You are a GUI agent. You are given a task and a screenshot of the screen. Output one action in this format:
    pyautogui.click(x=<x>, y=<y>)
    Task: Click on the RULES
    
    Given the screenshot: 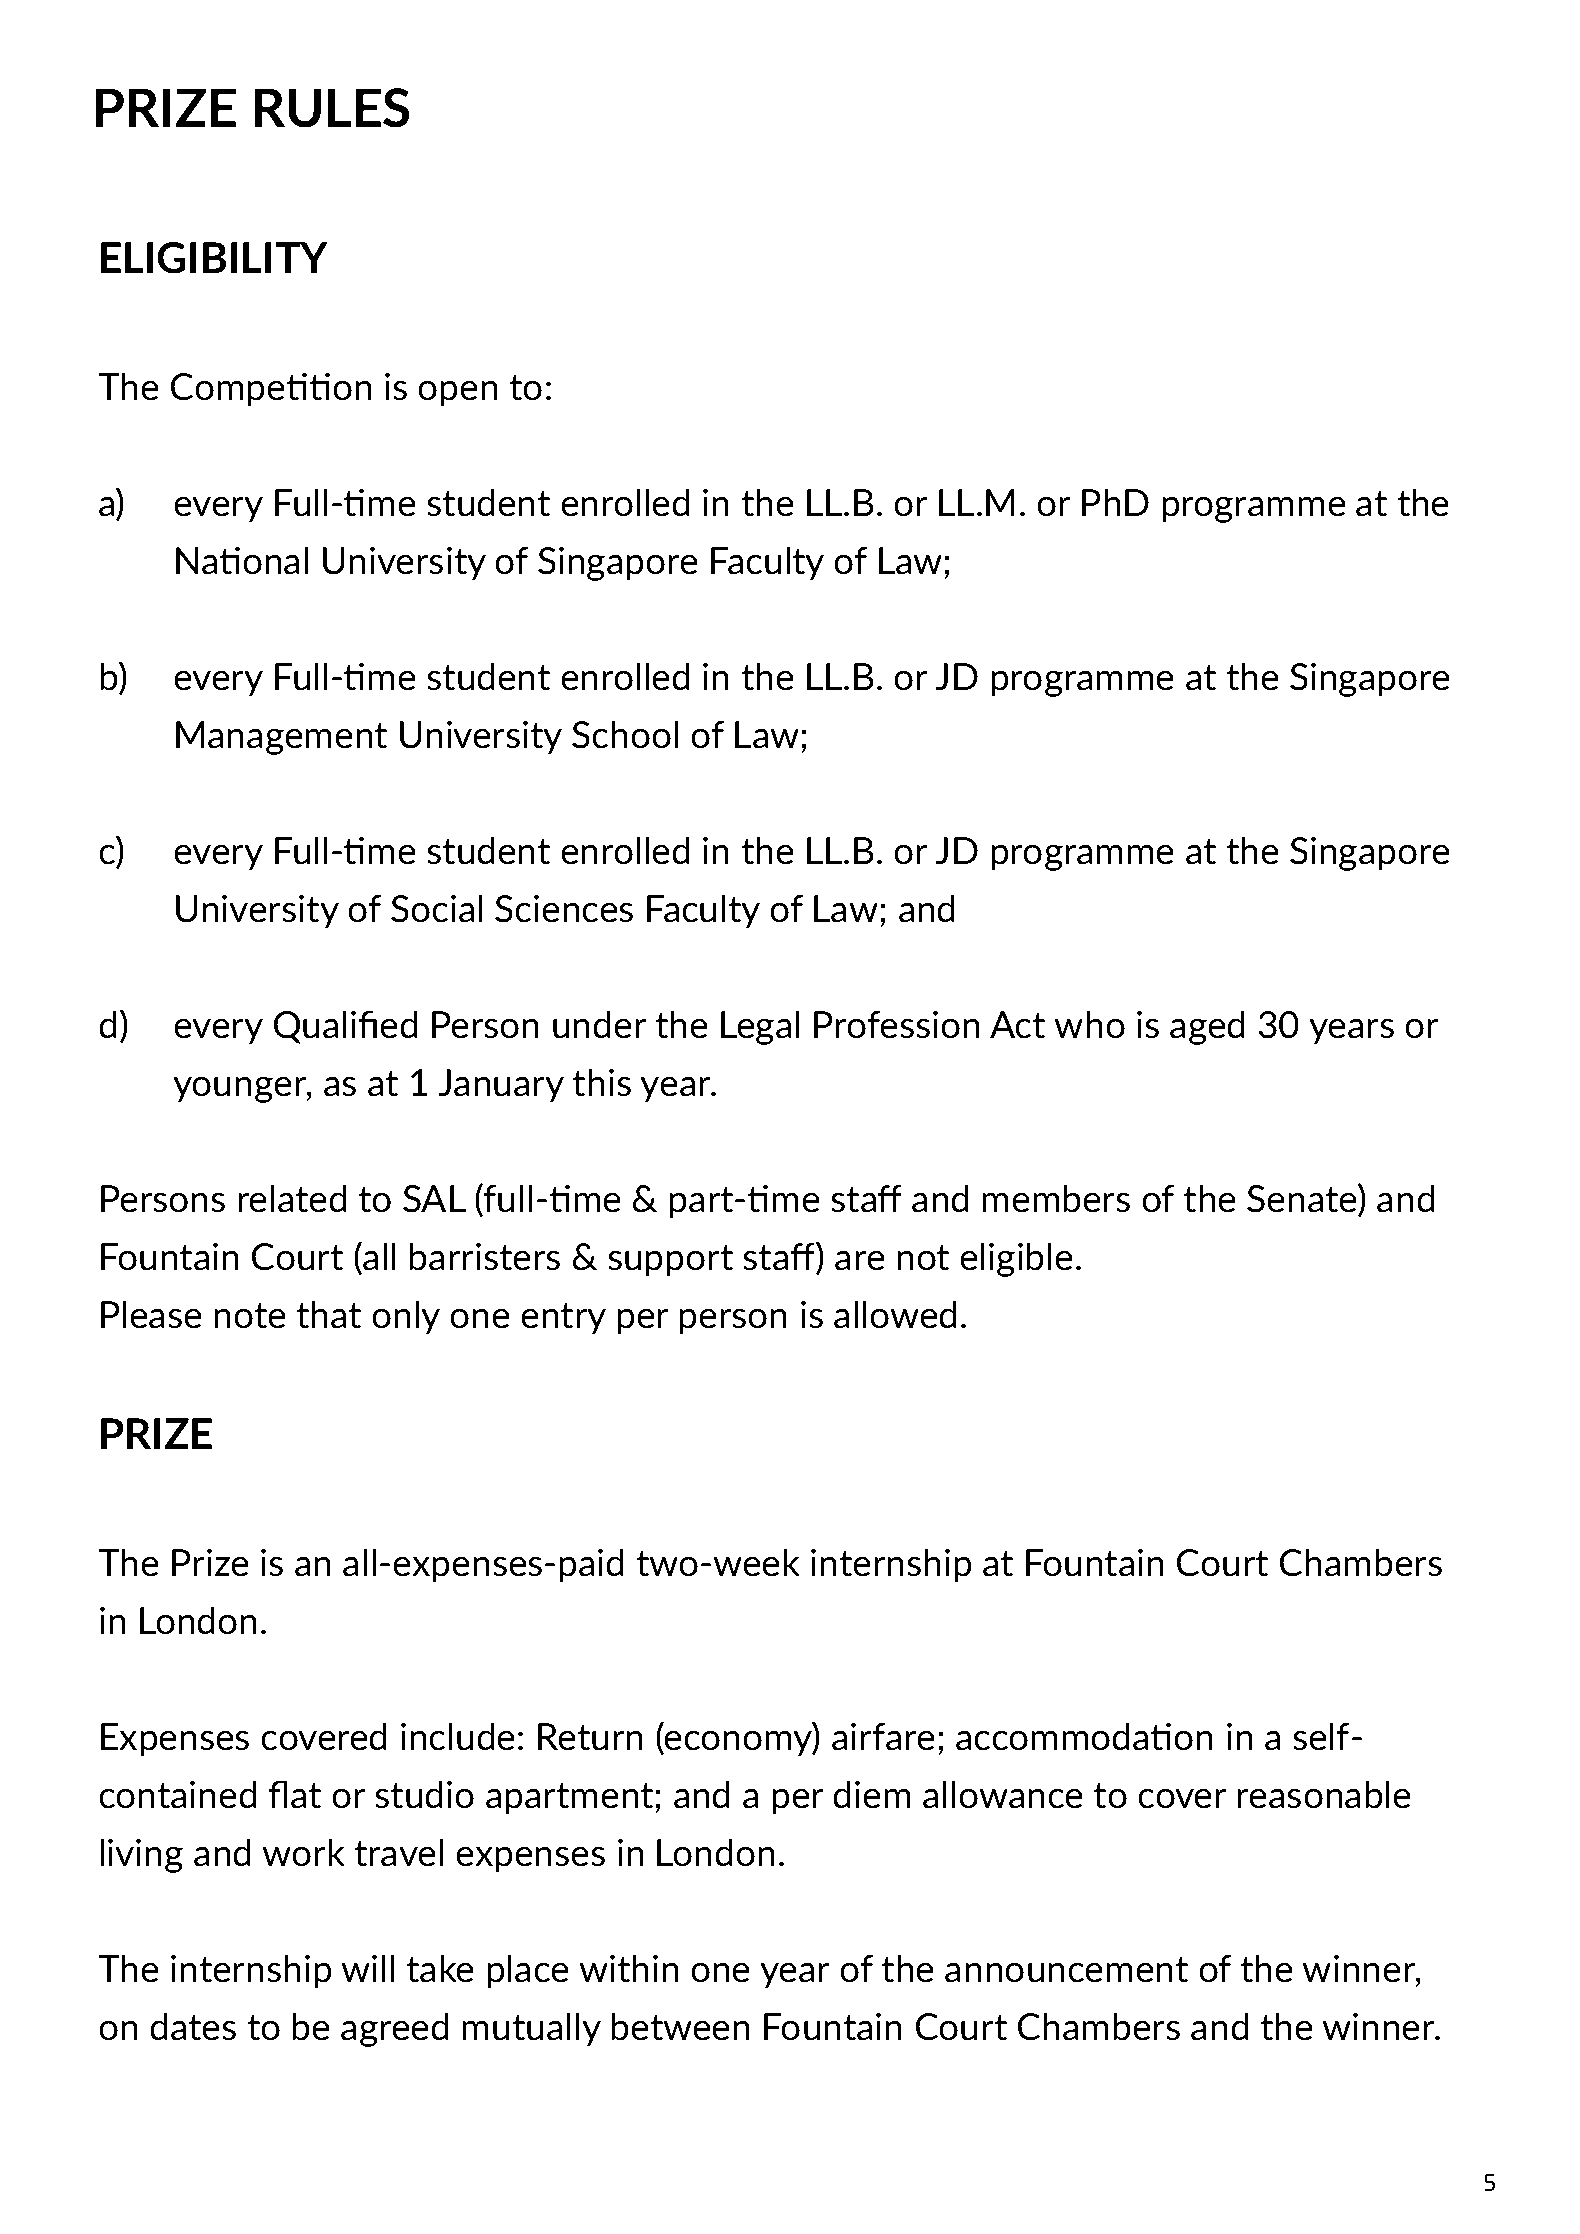 What is the action you would take?
    pyautogui.click(x=332, y=108)
